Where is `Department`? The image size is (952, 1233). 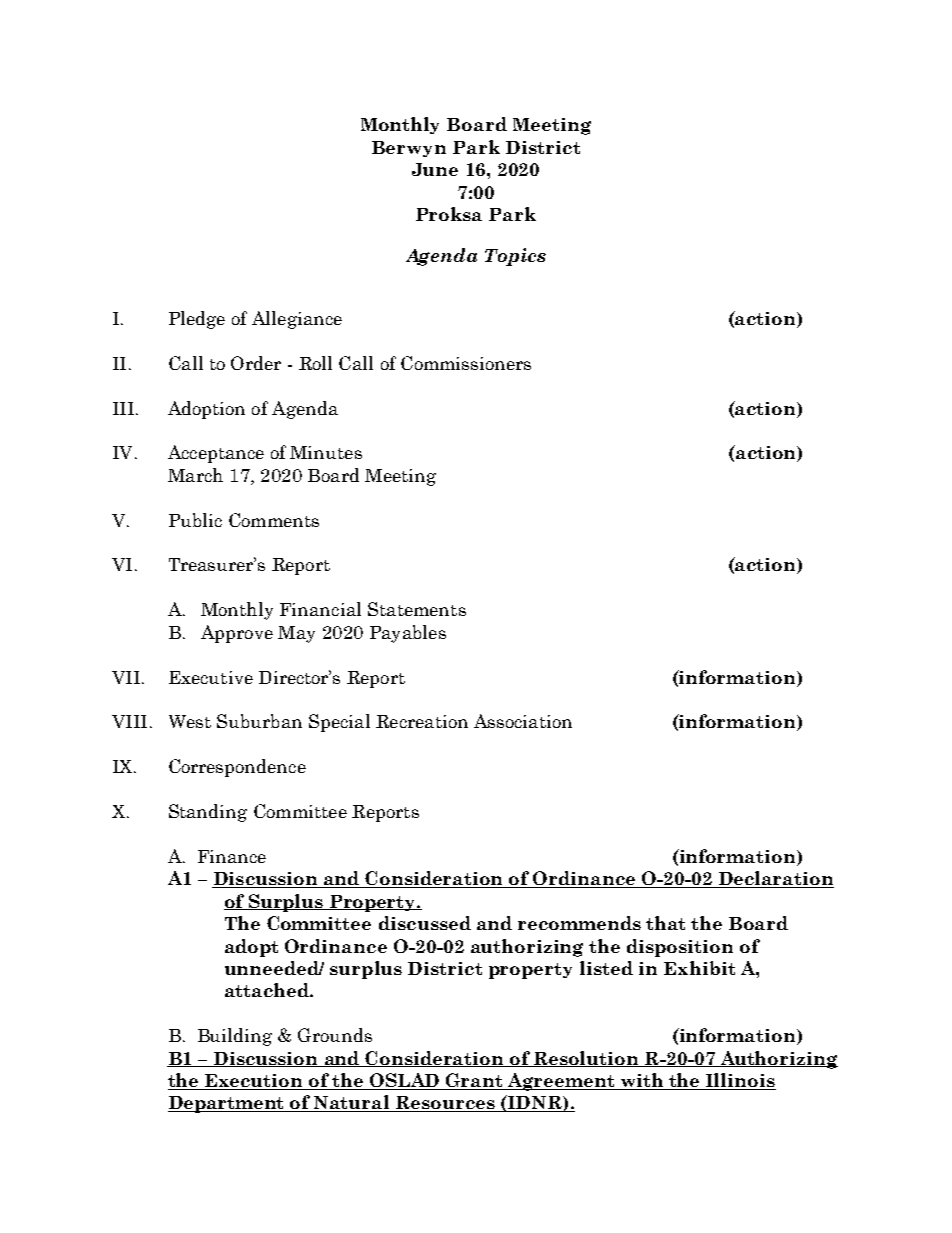 Department is located at coordinates (227, 1104).
